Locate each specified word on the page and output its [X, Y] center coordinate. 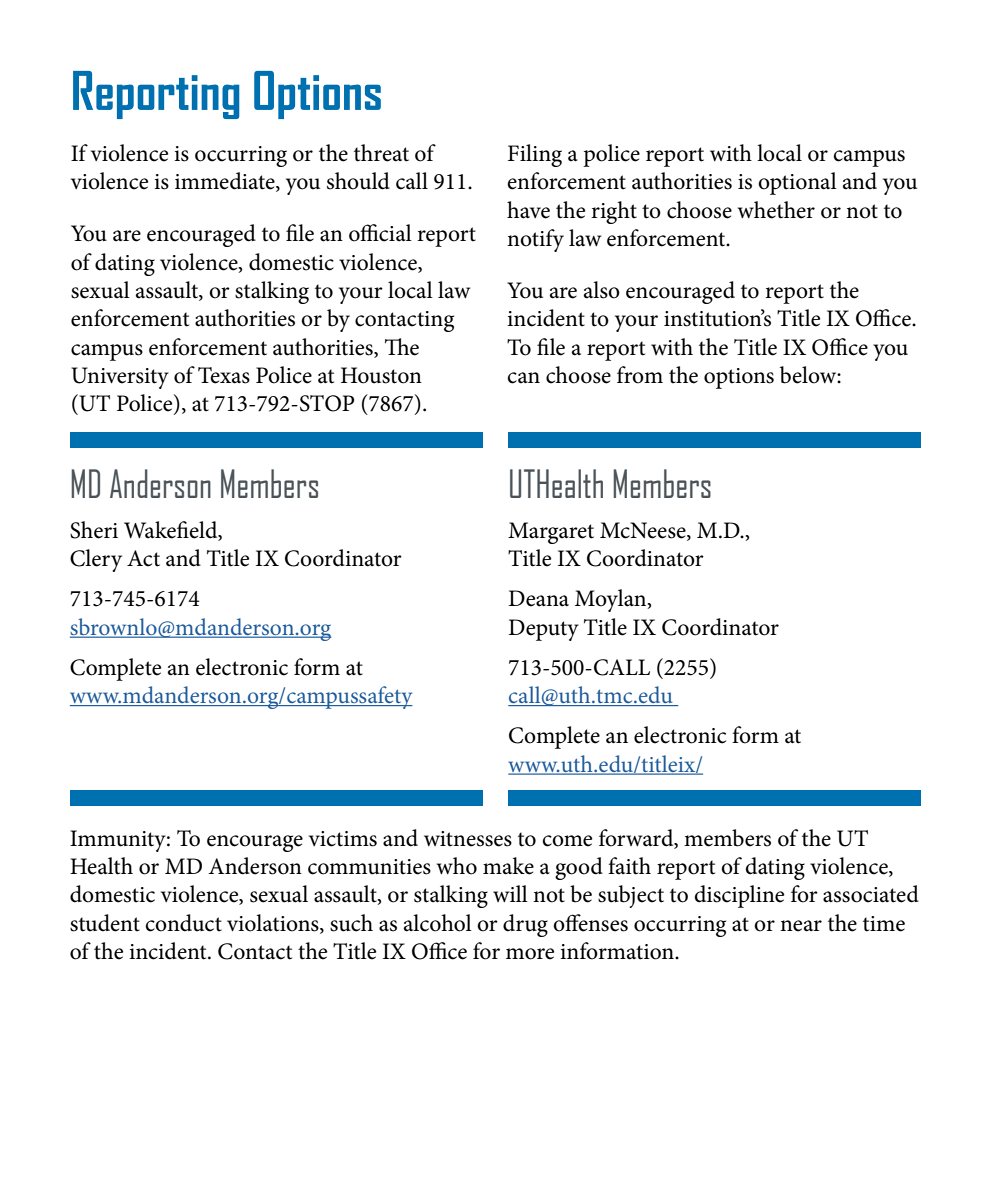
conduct [183, 923]
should [358, 181]
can [523, 378]
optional [797, 183]
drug [525, 925]
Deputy [543, 630]
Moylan [612, 600]
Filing [535, 155]
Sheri [94, 530]
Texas [224, 375]
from [640, 375]
